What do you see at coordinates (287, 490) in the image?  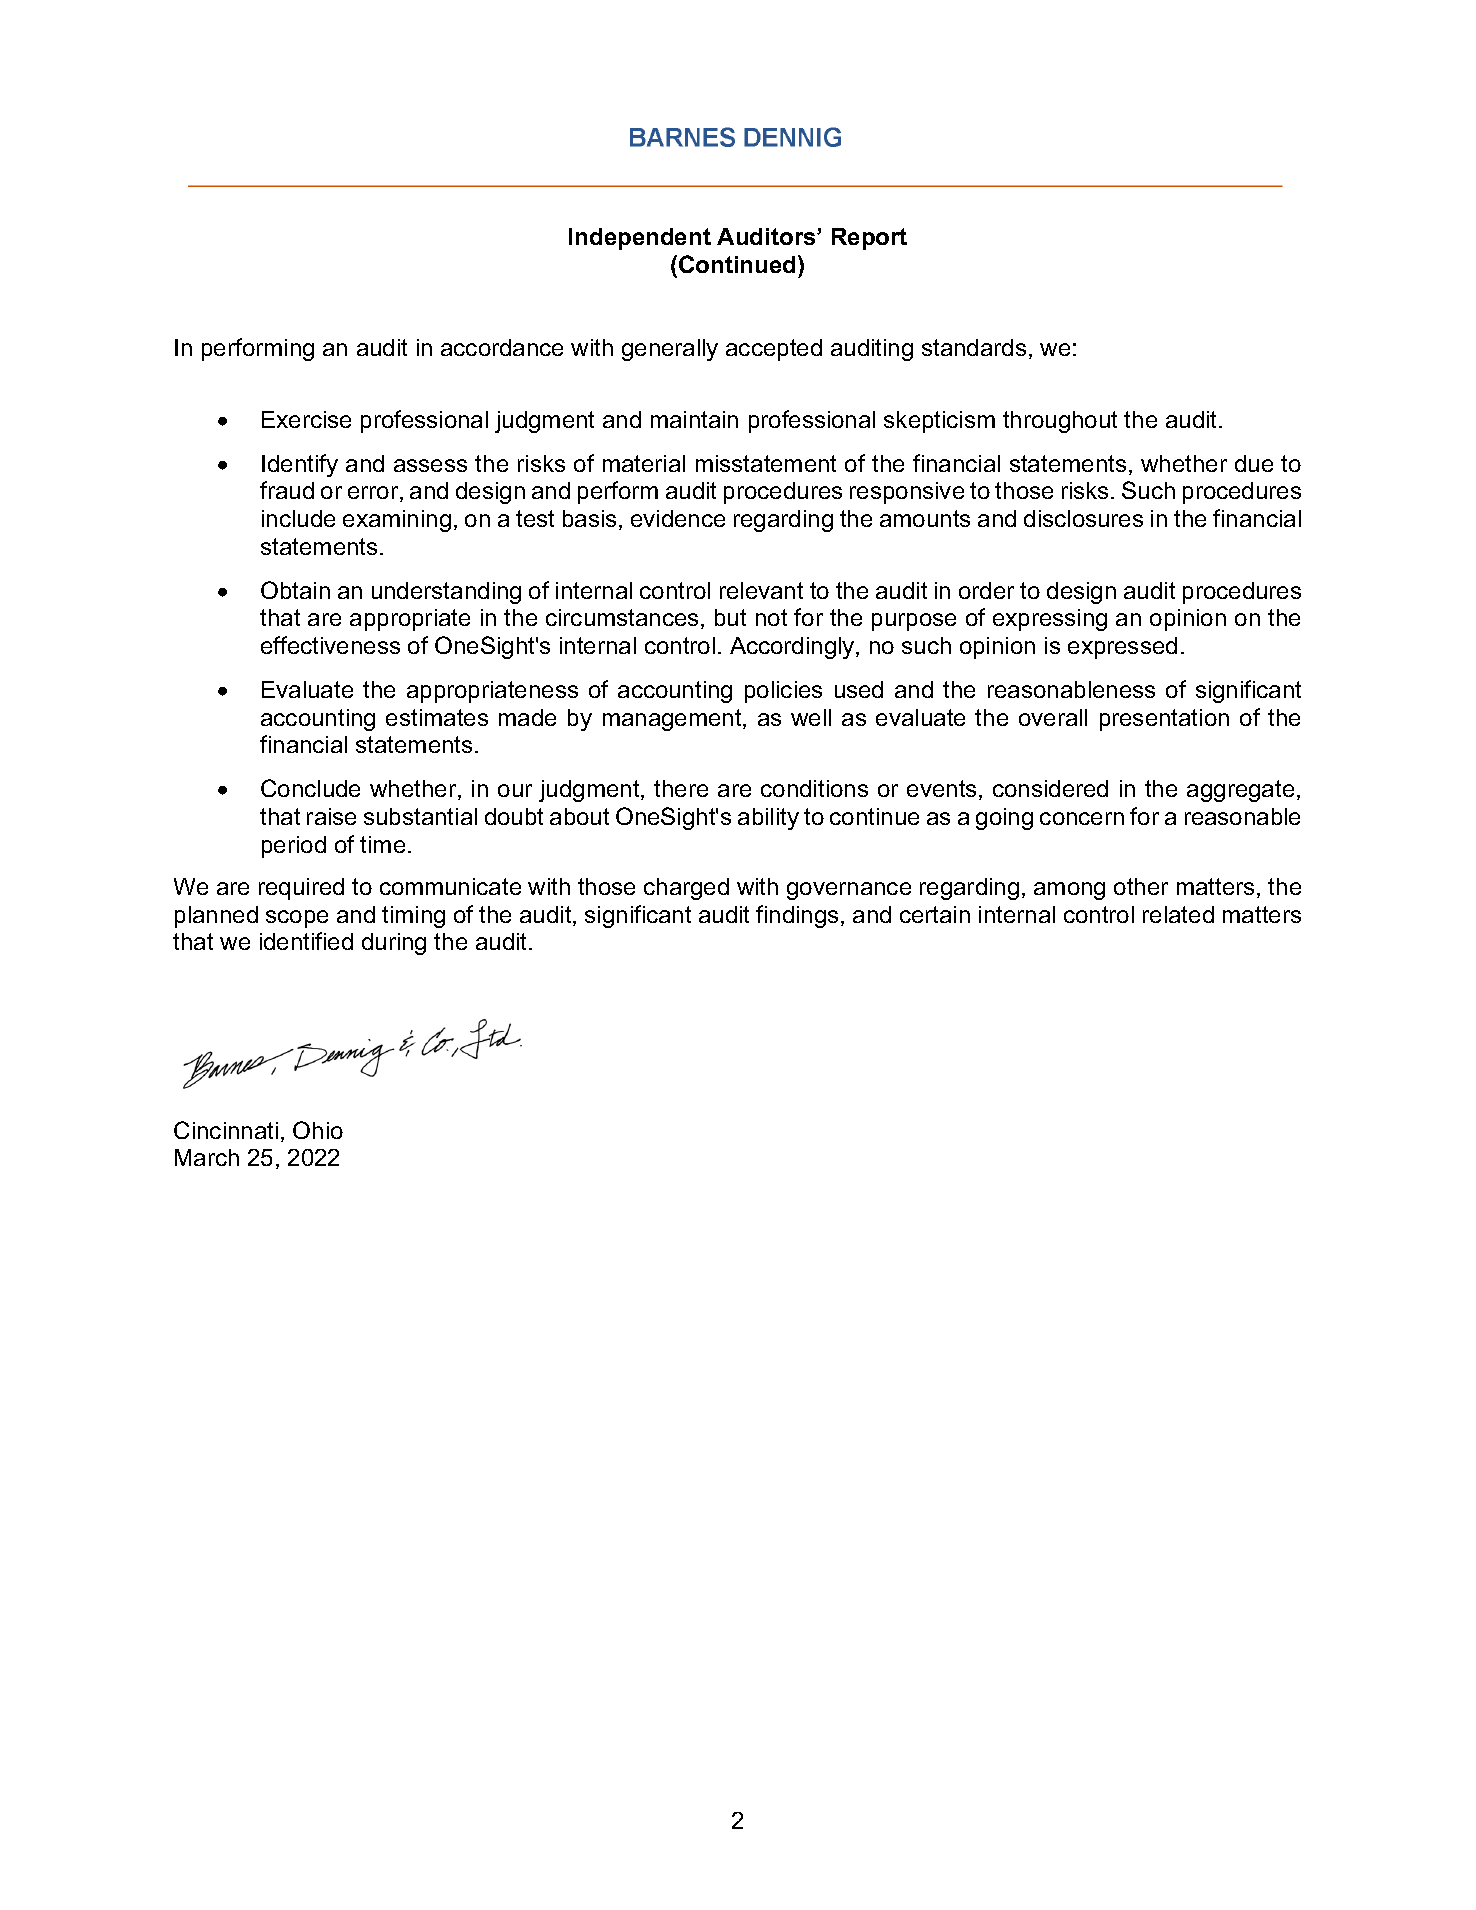 I see `fraud` at bounding box center [287, 490].
